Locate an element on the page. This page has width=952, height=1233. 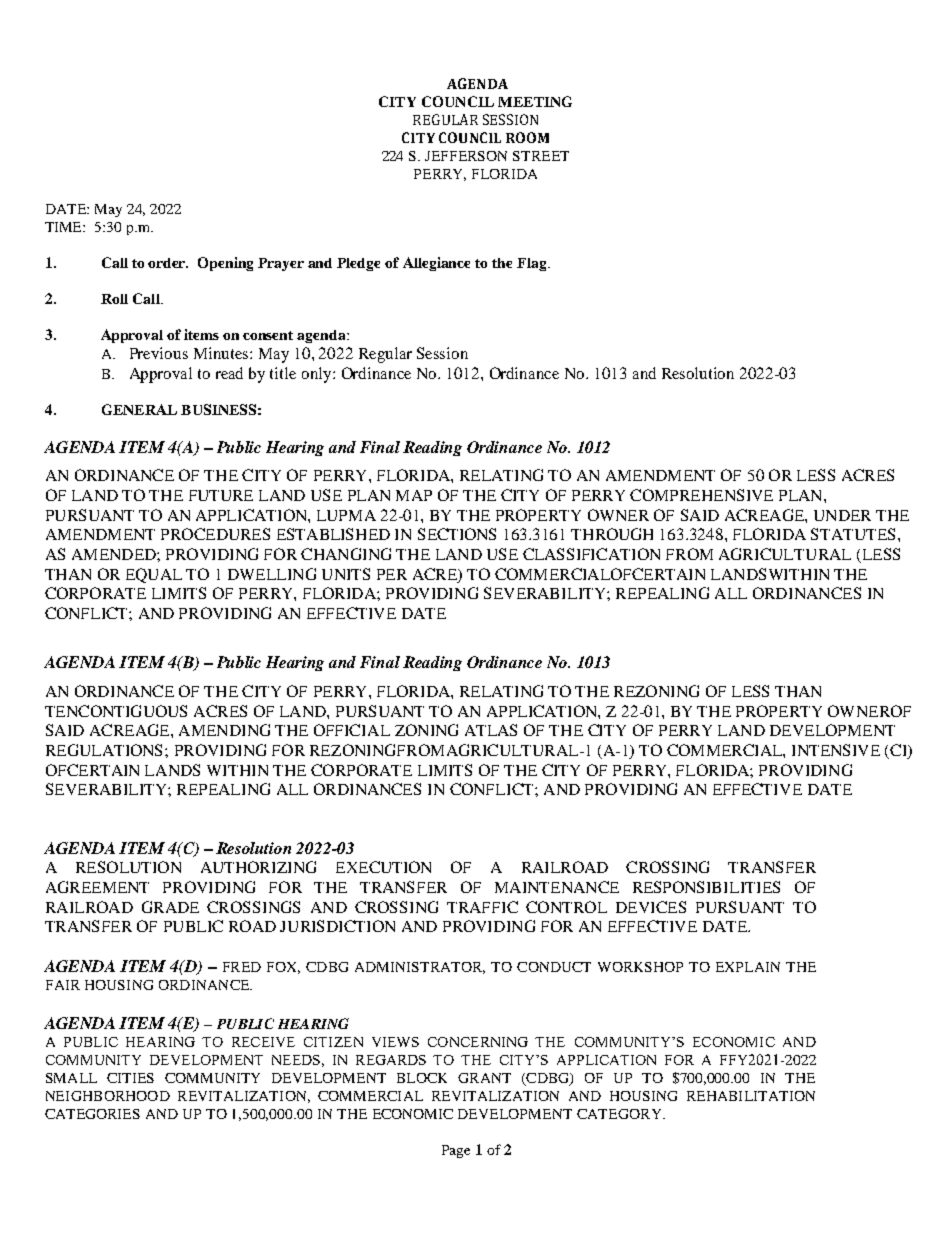
EQUAL is located at coordinates (154, 575).
